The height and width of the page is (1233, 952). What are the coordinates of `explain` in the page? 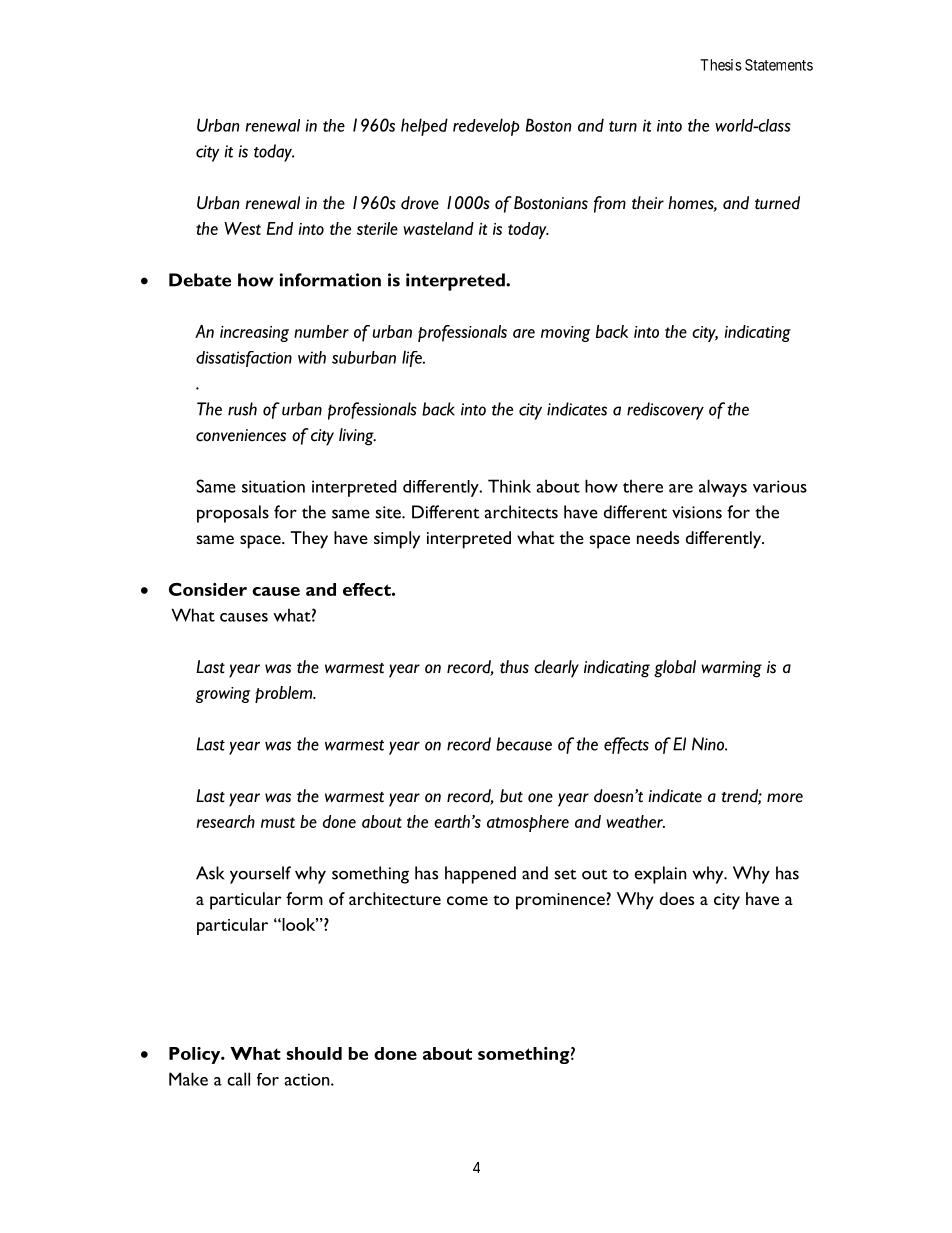 It's located at (660, 875).
